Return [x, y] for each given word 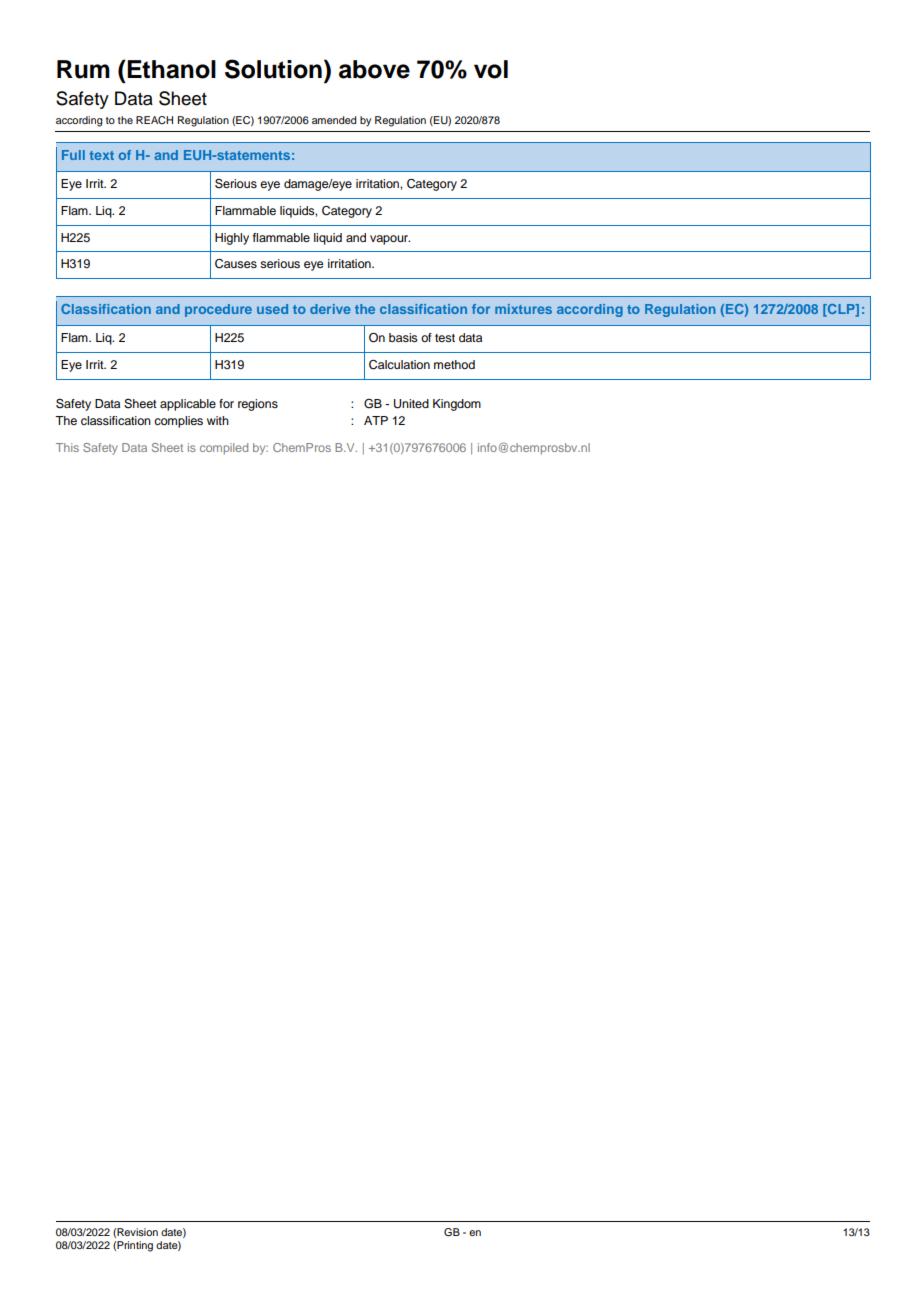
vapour [390, 240]
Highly [232, 239]
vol [491, 69]
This [67, 447]
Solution [273, 69]
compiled [224, 449]
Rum [83, 69]
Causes [236, 264]
